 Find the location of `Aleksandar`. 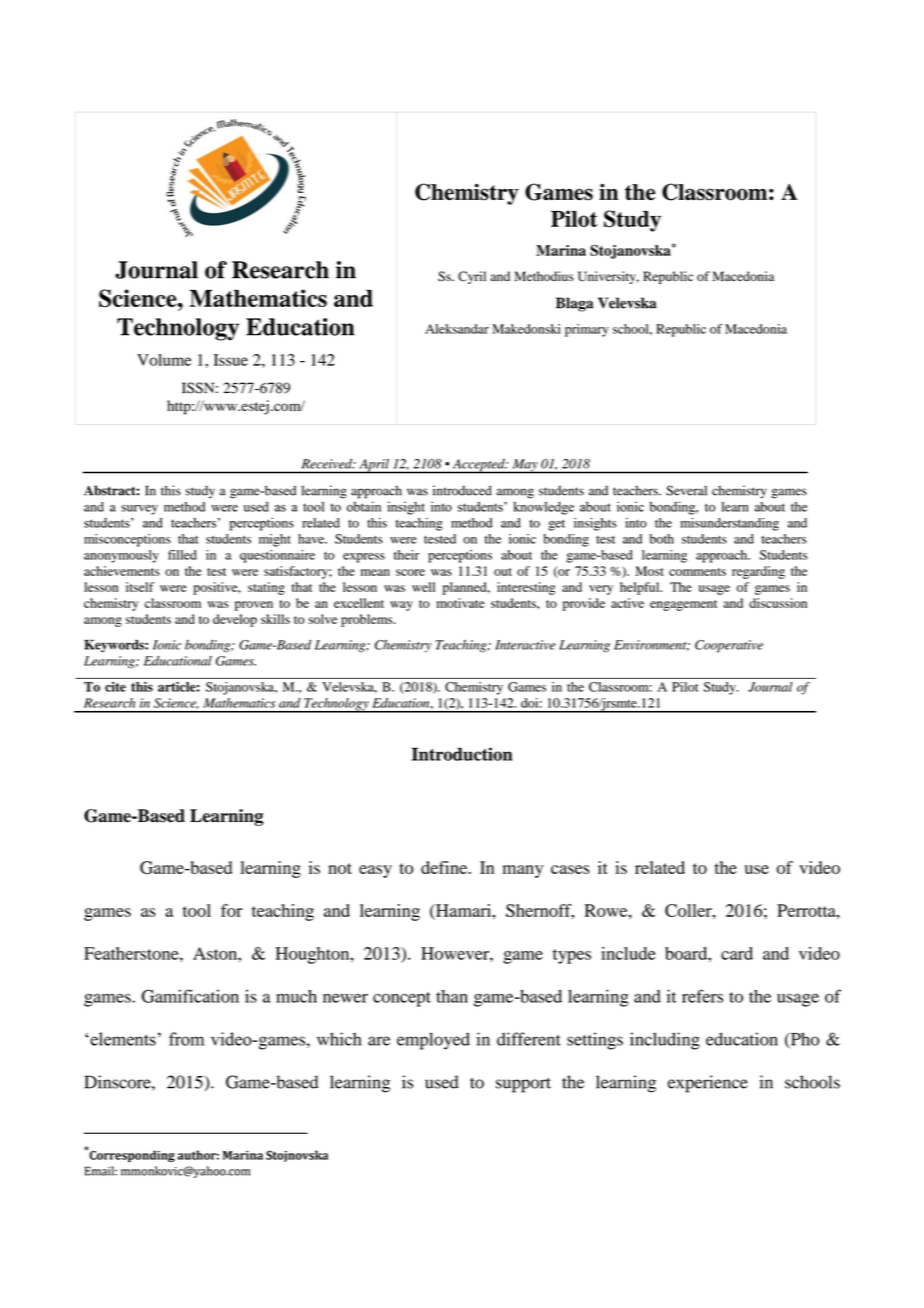

Aleksandar is located at coordinates (457, 329).
